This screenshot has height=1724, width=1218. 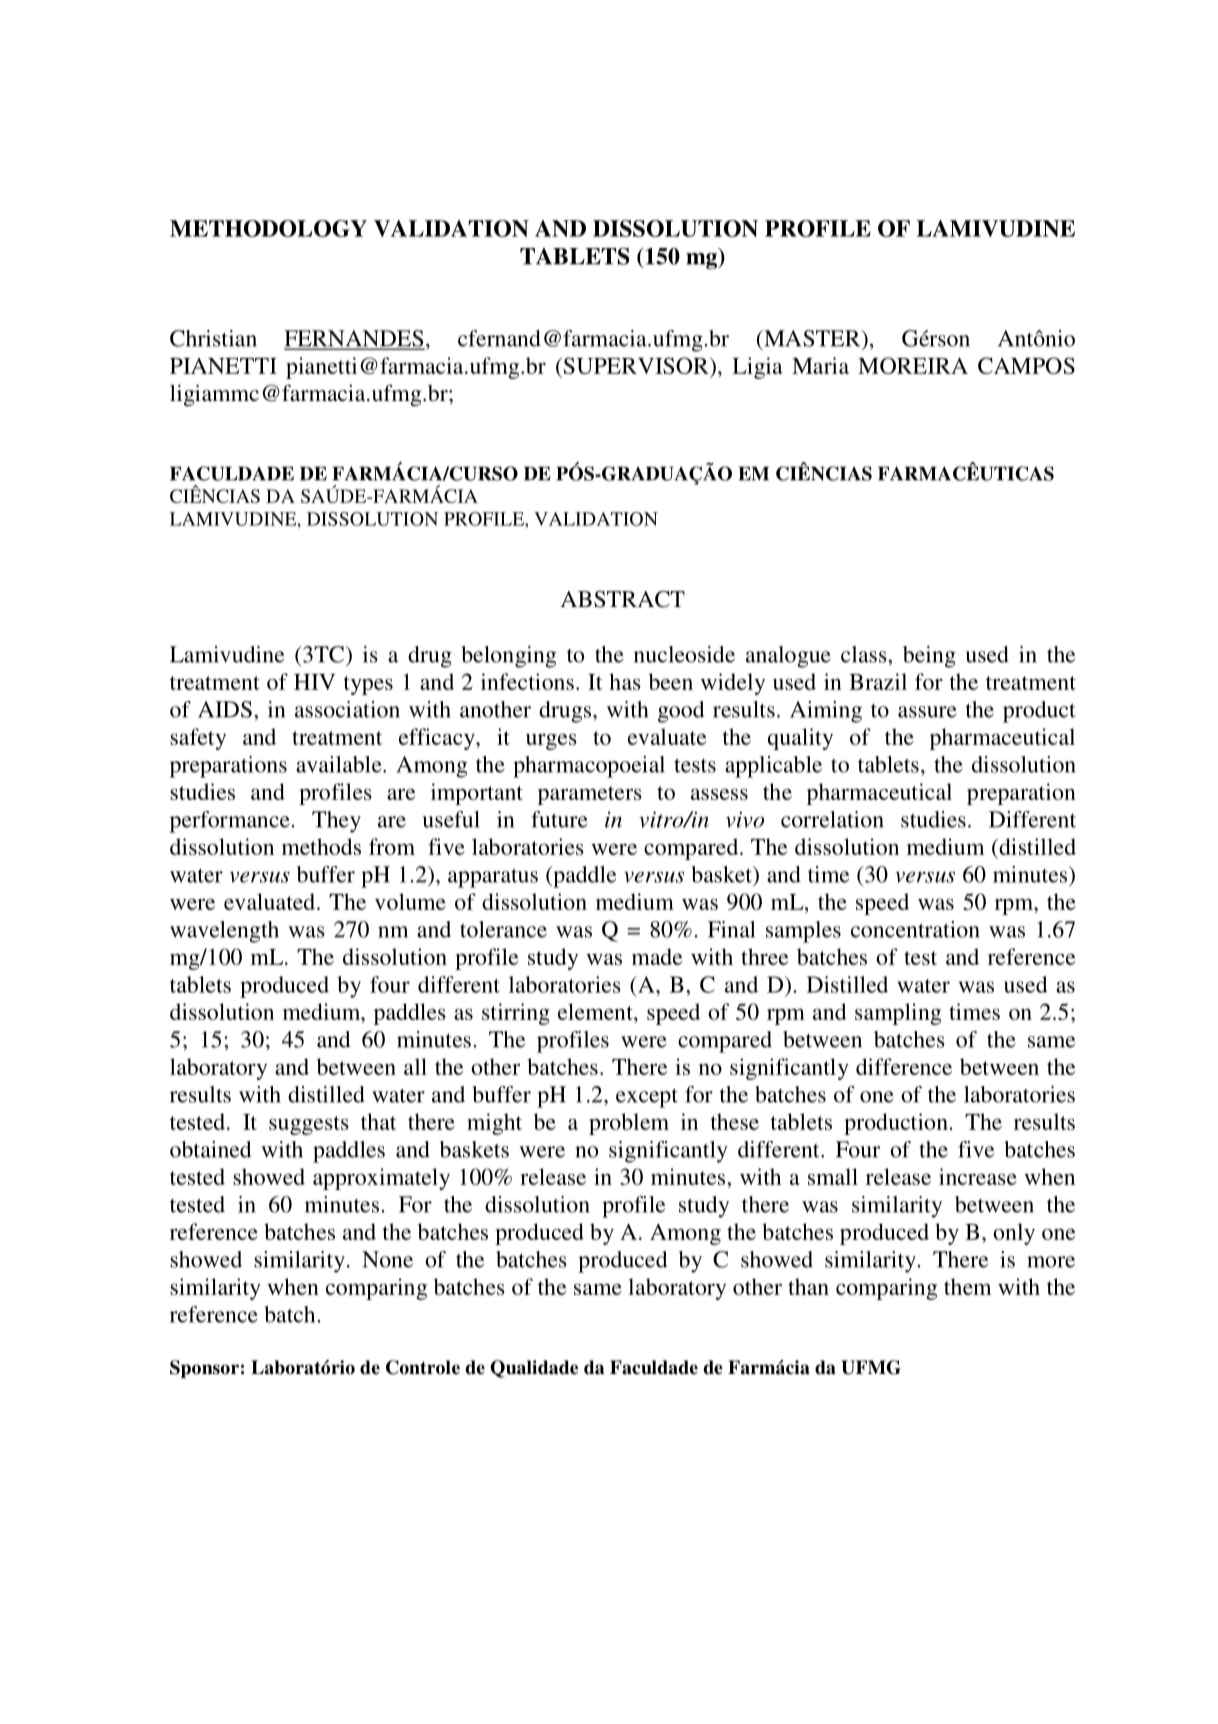 What do you see at coordinates (832, 819) in the screenshot?
I see `correlation` at bounding box center [832, 819].
